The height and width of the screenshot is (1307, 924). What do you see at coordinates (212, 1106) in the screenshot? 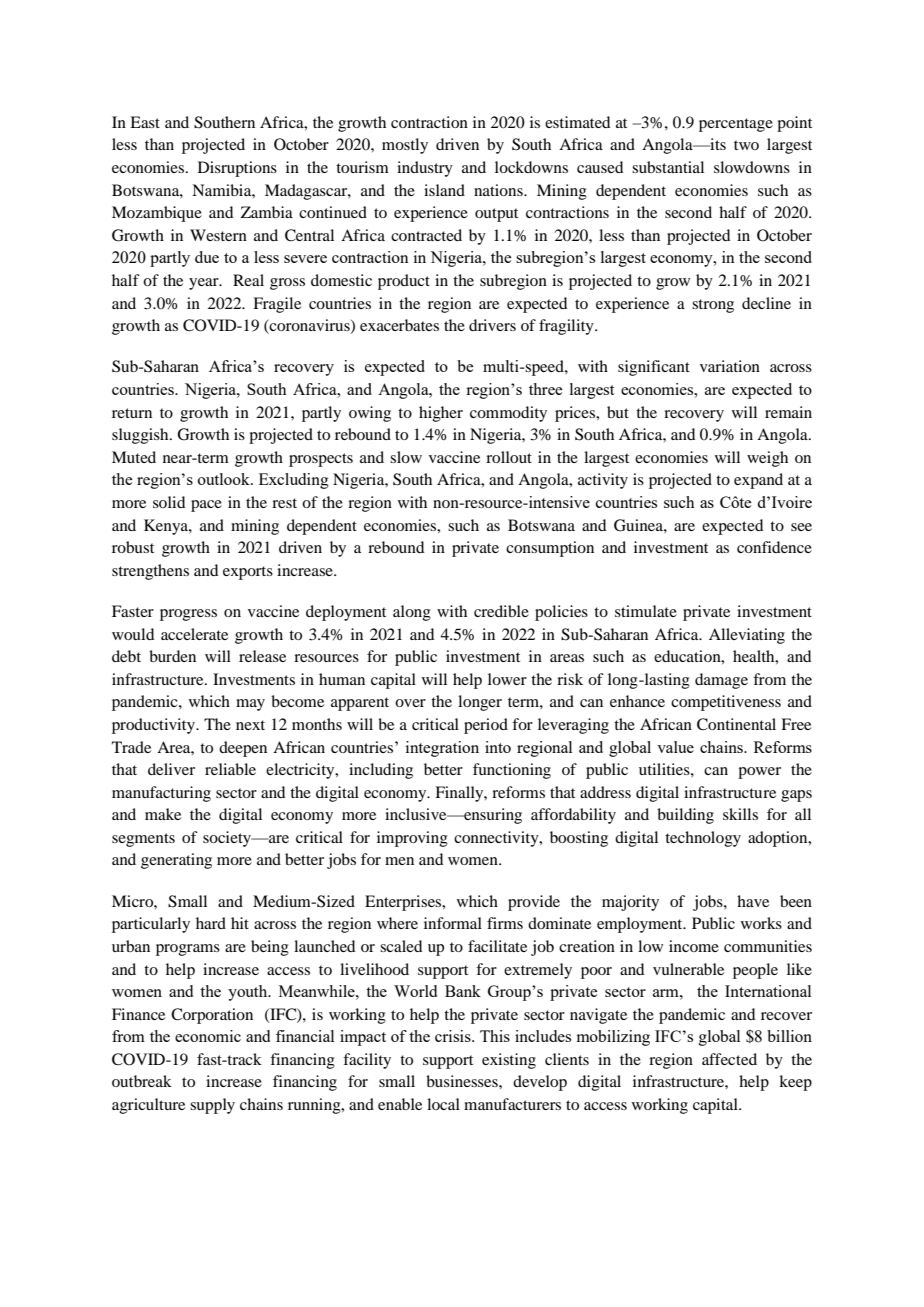
I see `supply` at bounding box center [212, 1106].
